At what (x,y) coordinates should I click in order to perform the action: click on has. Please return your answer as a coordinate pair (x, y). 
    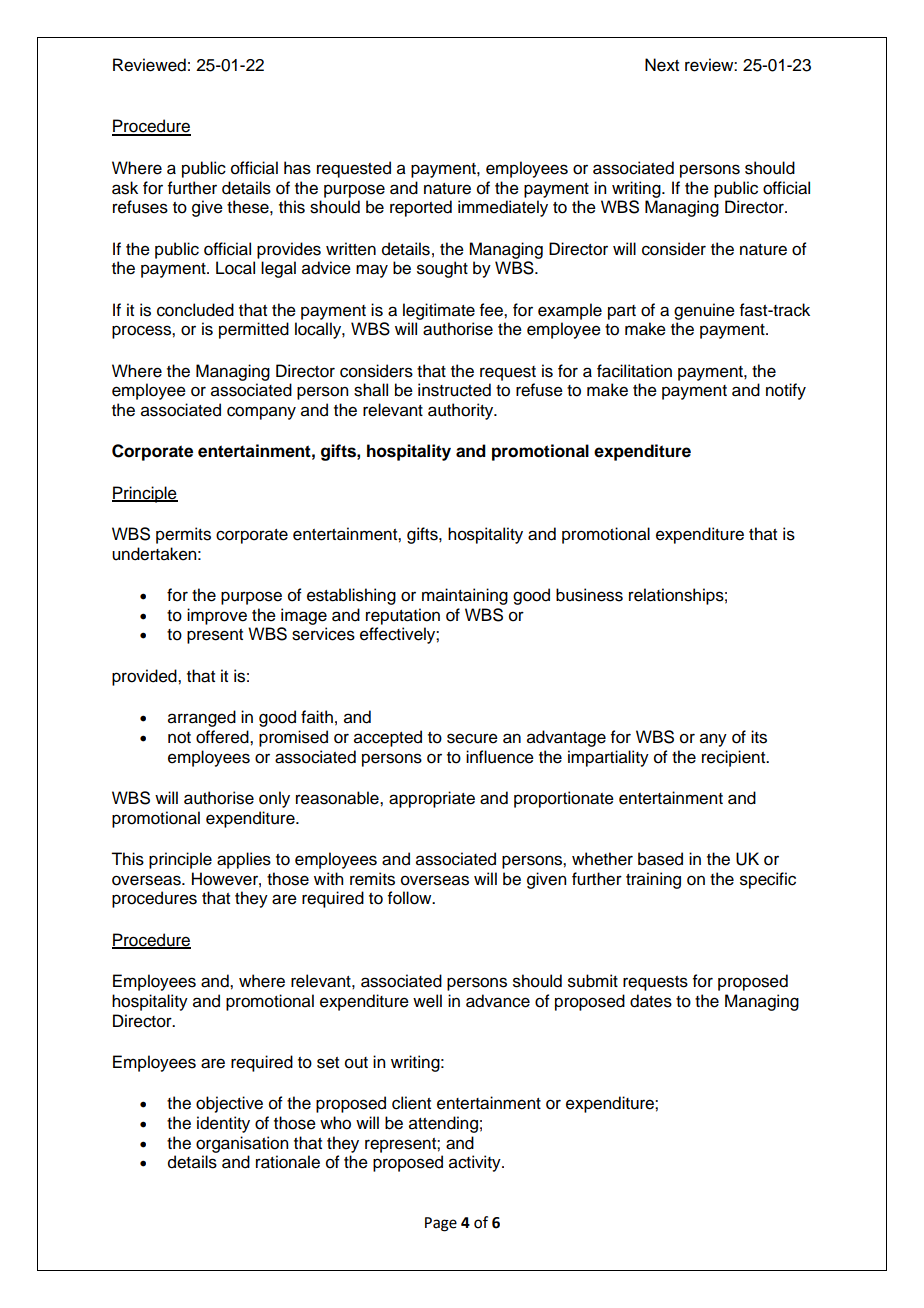
    Looking at the image, I should click on (297, 168).
